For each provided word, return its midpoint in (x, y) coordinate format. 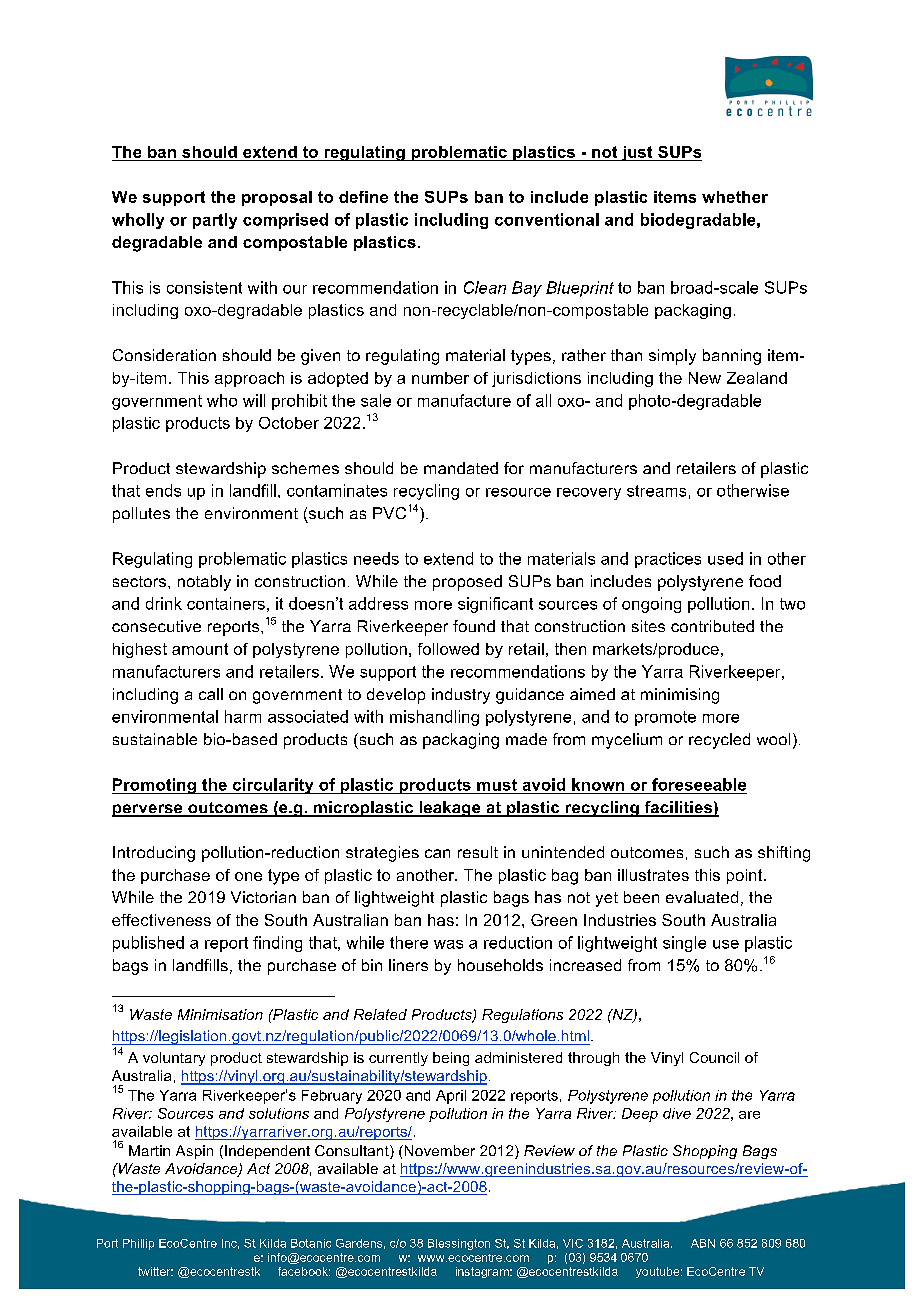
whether (735, 197)
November (438, 1150)
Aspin (194, 1152)
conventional (547, 219)
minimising (680, 696)
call (211, 694)
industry (461, 696)
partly (215, 221)
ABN (703, 1243)
